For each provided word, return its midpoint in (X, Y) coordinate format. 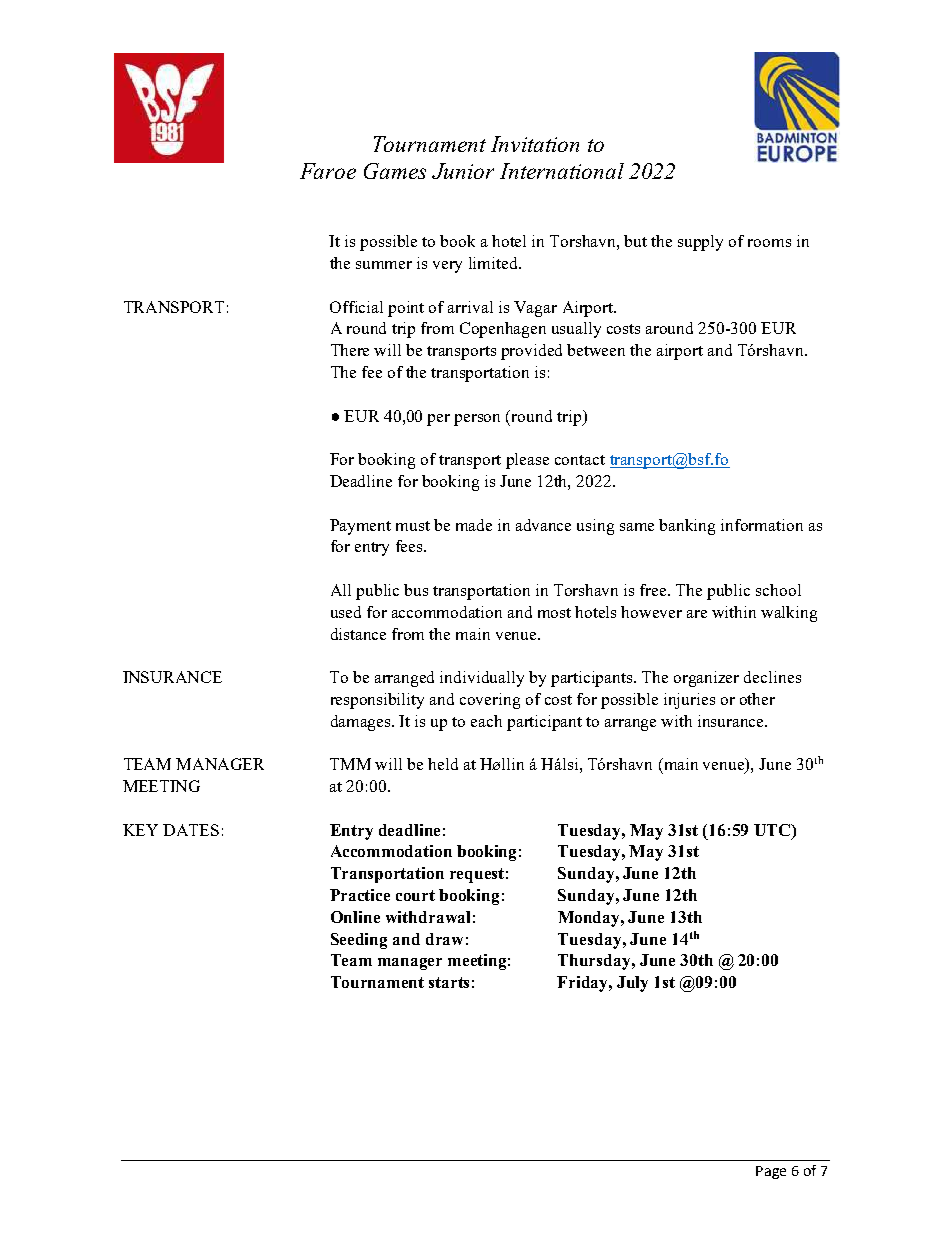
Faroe (328, 171)
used (346, 612)
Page (771, 1172)
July (632, 984)
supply (700, 243)
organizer (706, 679)
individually (482, 679)
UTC (773, 830)
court (415, 895)
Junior (463, 171)
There (350, 350)
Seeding (359, 941)
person (477, 420)
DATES (191, 830)
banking (687, 527)
